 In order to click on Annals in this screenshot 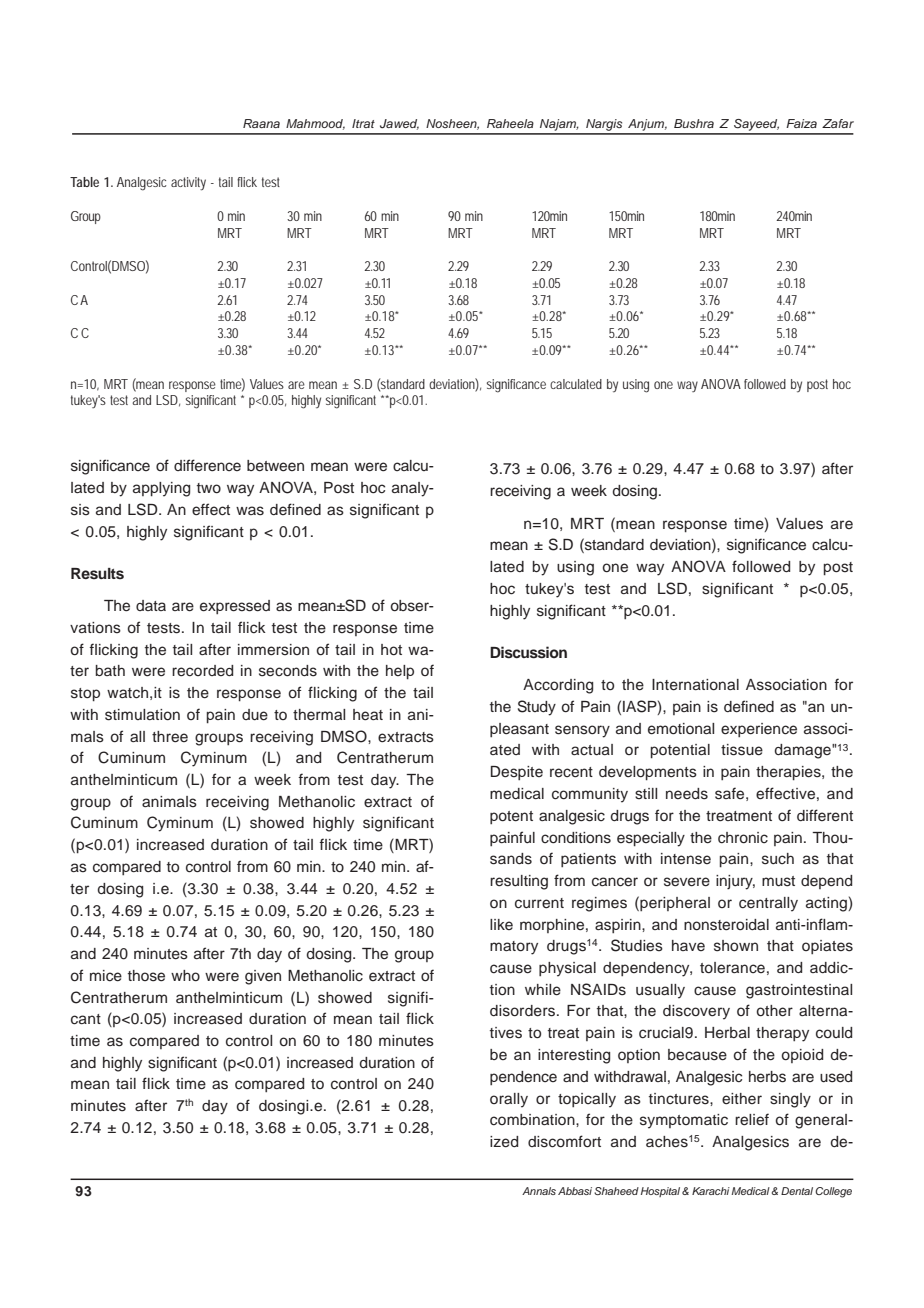, I will do `click(539, 1191)`.
